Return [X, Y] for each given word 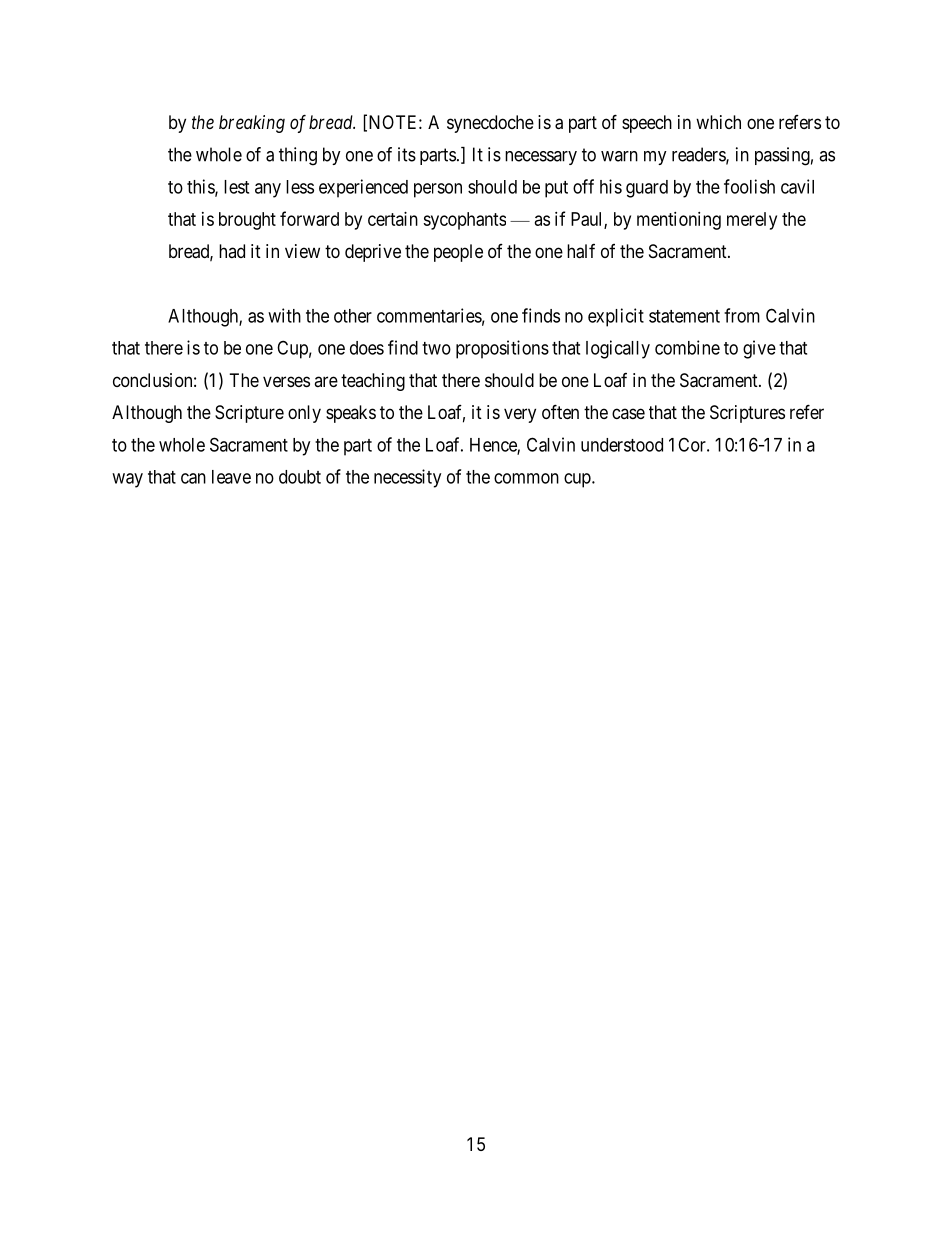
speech [647, 124]
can [193, 478]
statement [684, 316]
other [353, 316]
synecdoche [490, 124]
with [284, 315]
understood [622, 445]
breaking [252, 124]
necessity [407, 478]
